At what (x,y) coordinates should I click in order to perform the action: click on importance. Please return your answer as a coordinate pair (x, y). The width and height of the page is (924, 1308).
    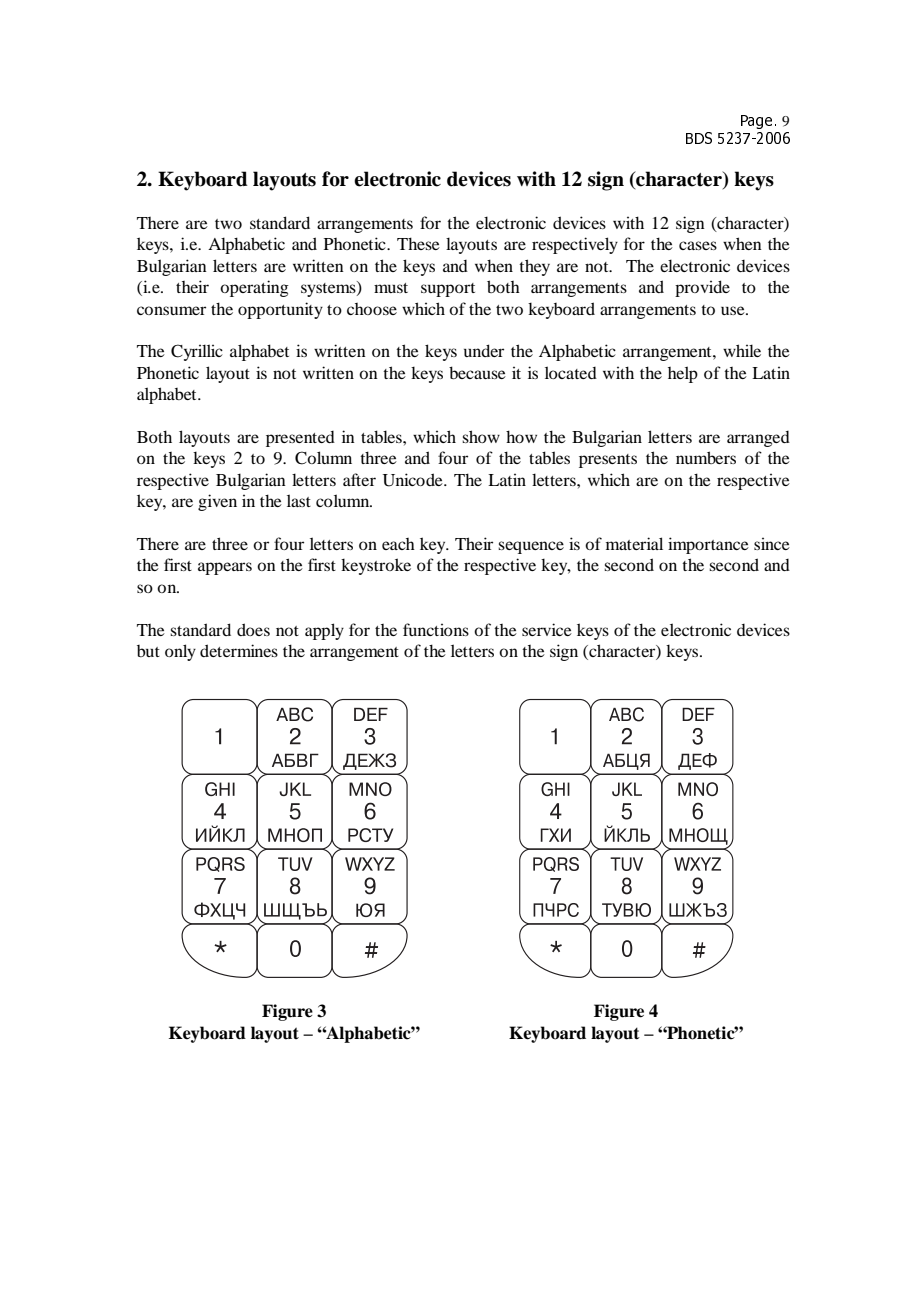
    Looking at the image, I should click on (708, 545).
